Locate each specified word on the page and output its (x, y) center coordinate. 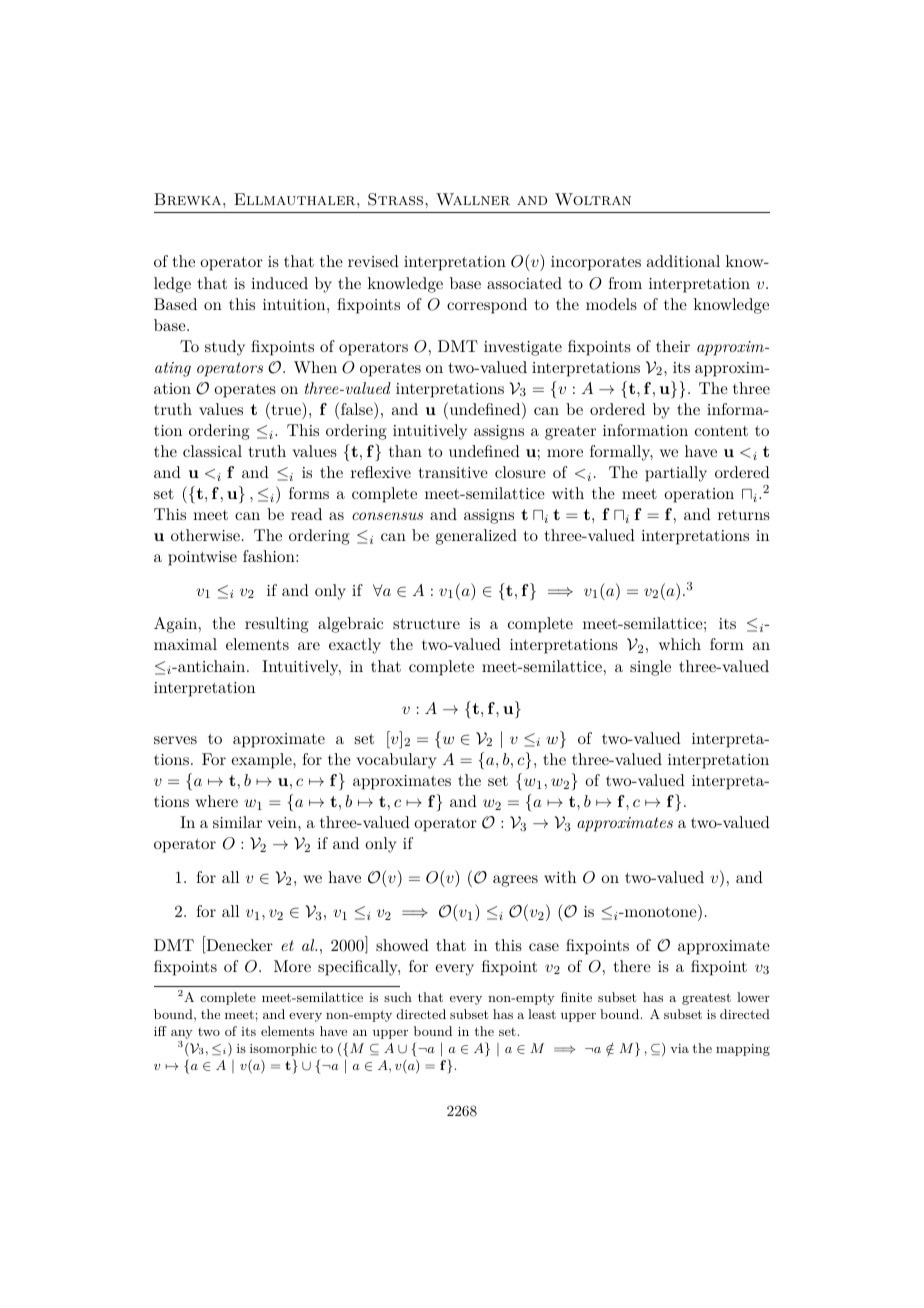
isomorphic (283, 1049)
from (625, 283)
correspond (487, 306)
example (262, 761)
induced (279, 283)
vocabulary (396, 761)
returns (744, 515)
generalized (476, 537)
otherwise (205, 535)
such (398, 997)
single (650, 668)
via (679, 1048)
